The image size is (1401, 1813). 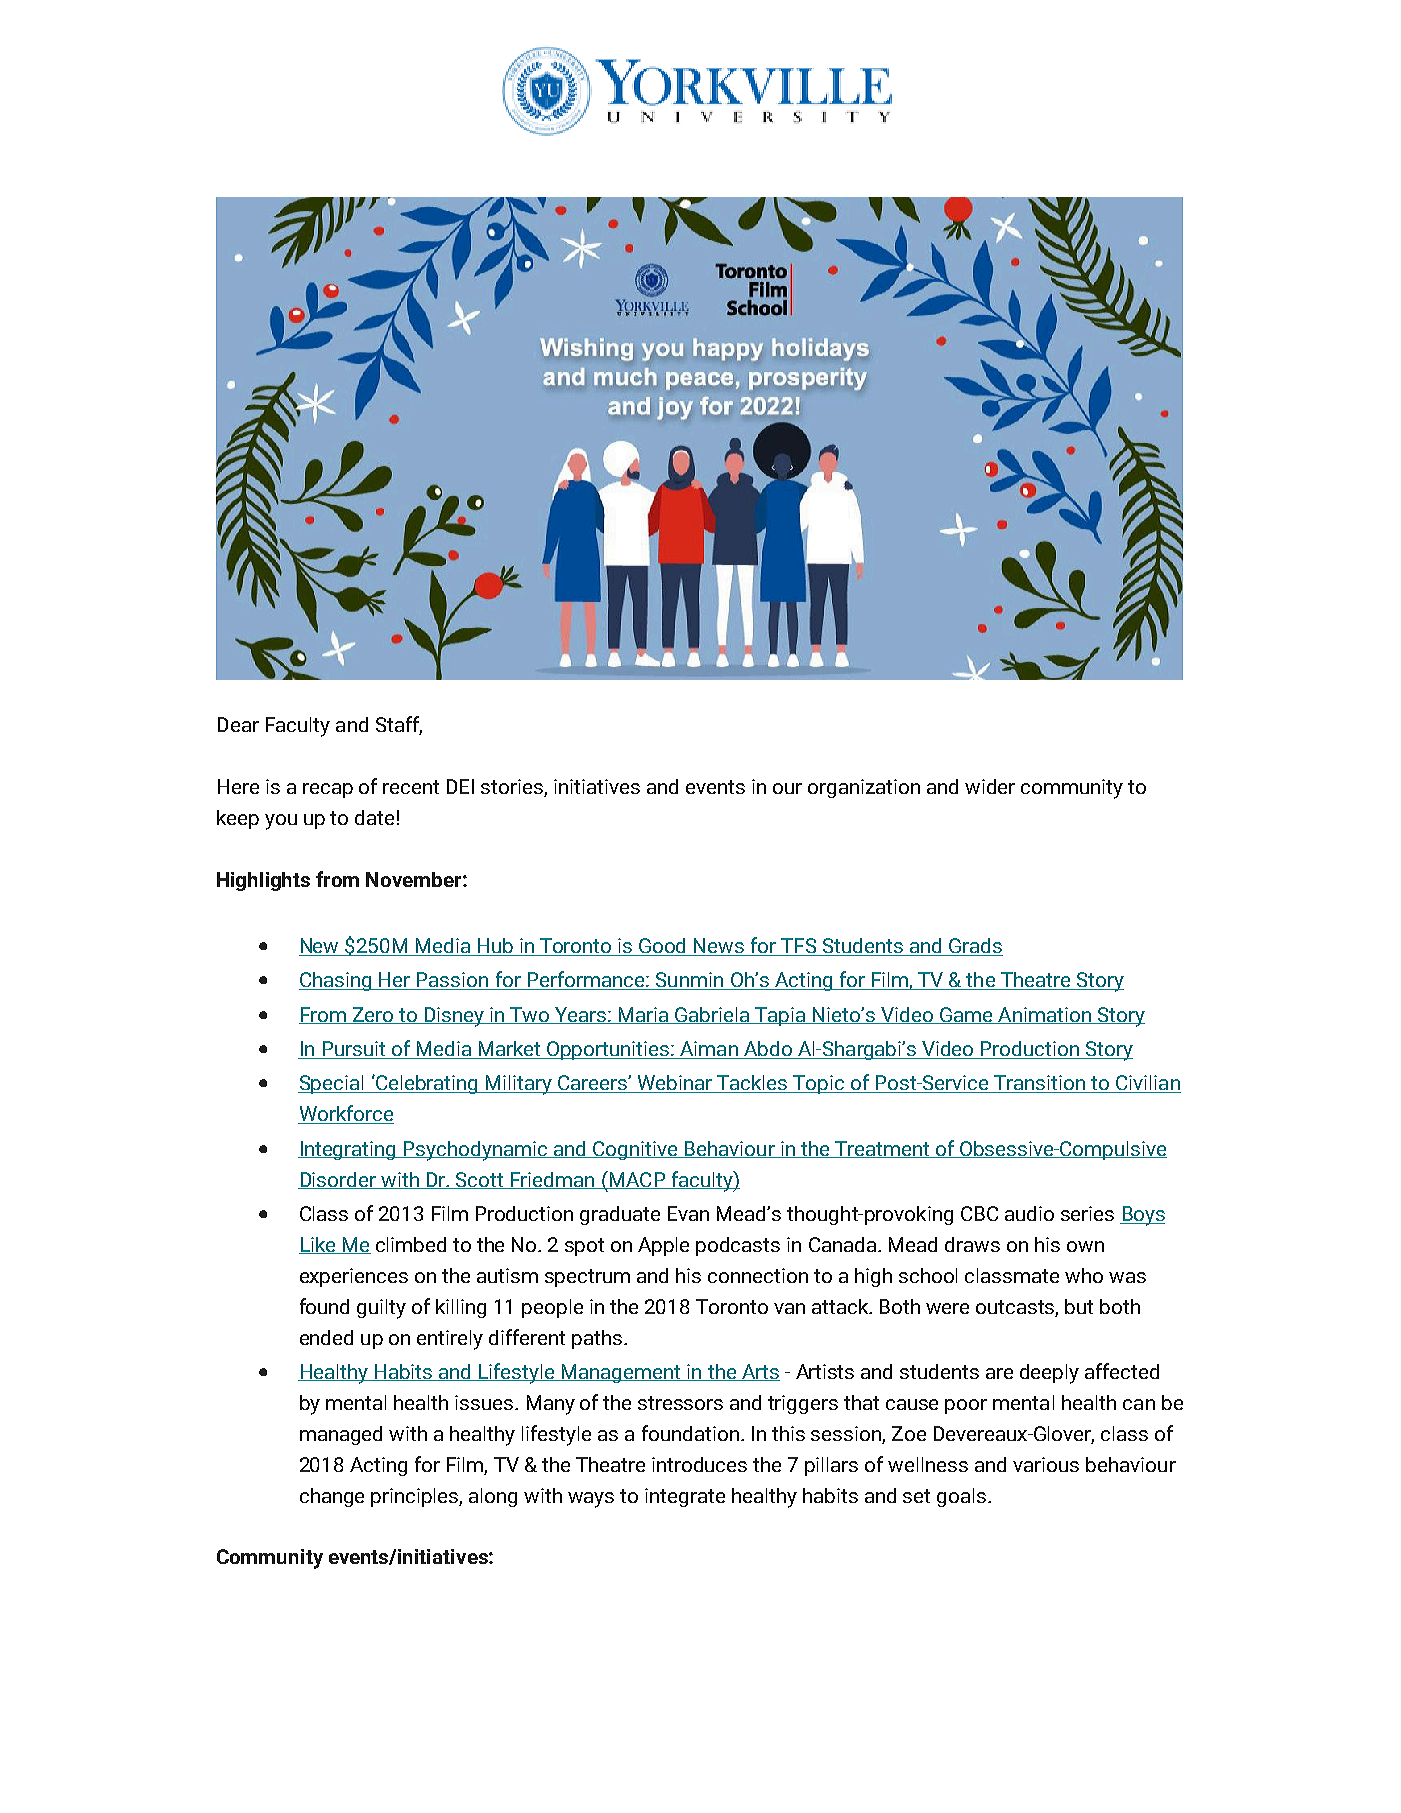 What do you see at coordinates (699, 1464) in the screenshot?
I see `introduces` at bounding box center [699, 1464].
